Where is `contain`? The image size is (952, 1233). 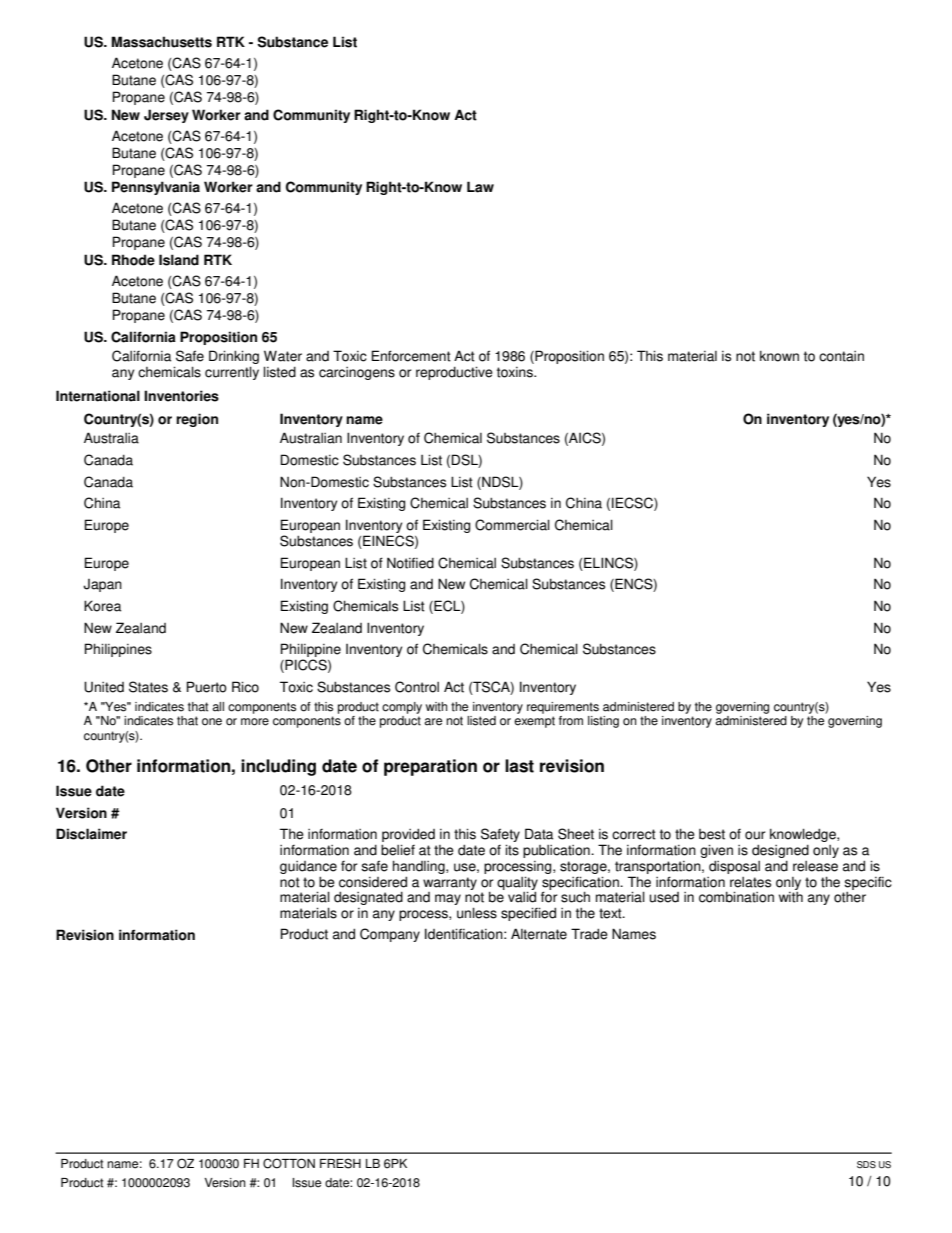 contain is located at coordinates (841, 356).
